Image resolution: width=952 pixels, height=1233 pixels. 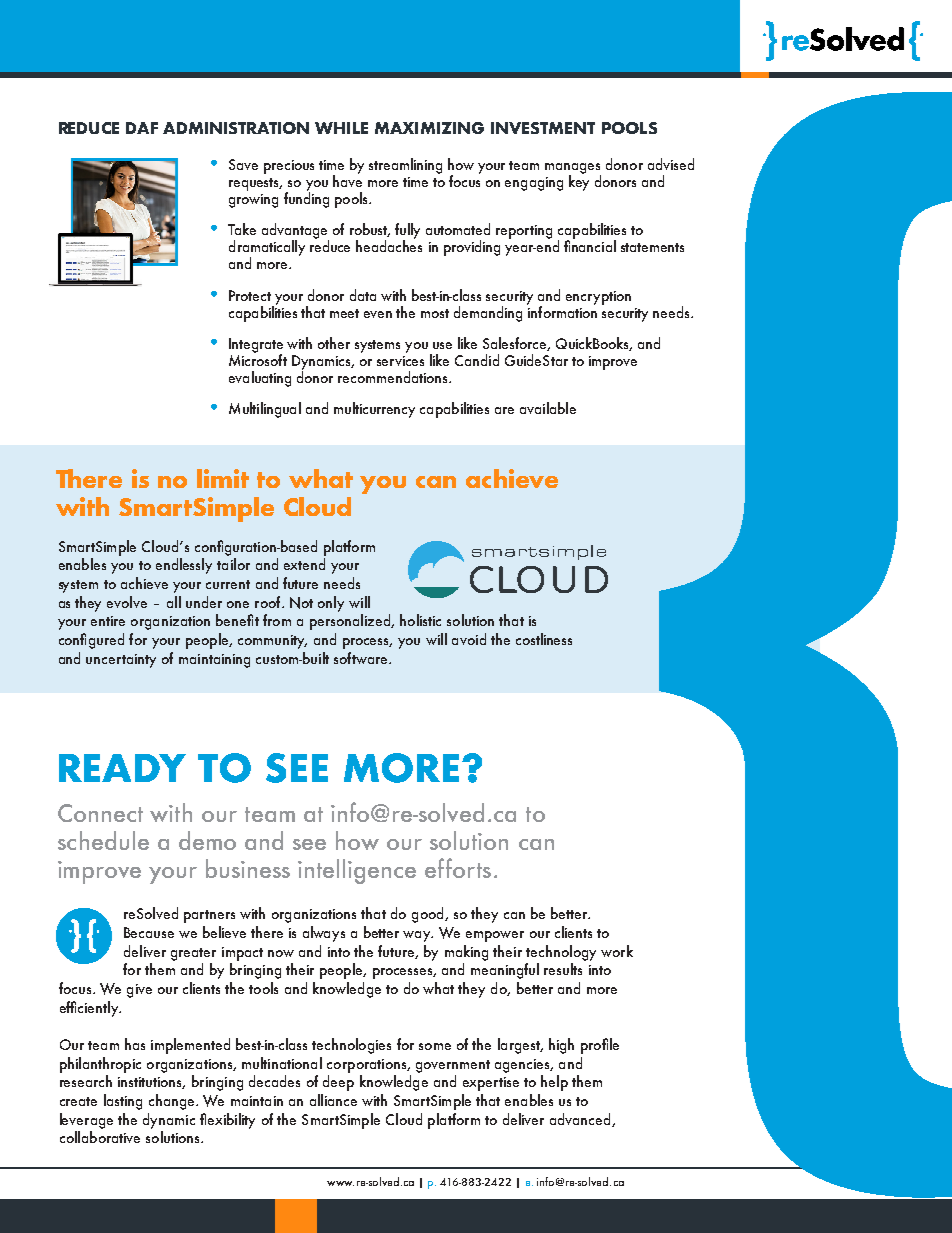 I want to click on manages, so click(x=573, y=169).
